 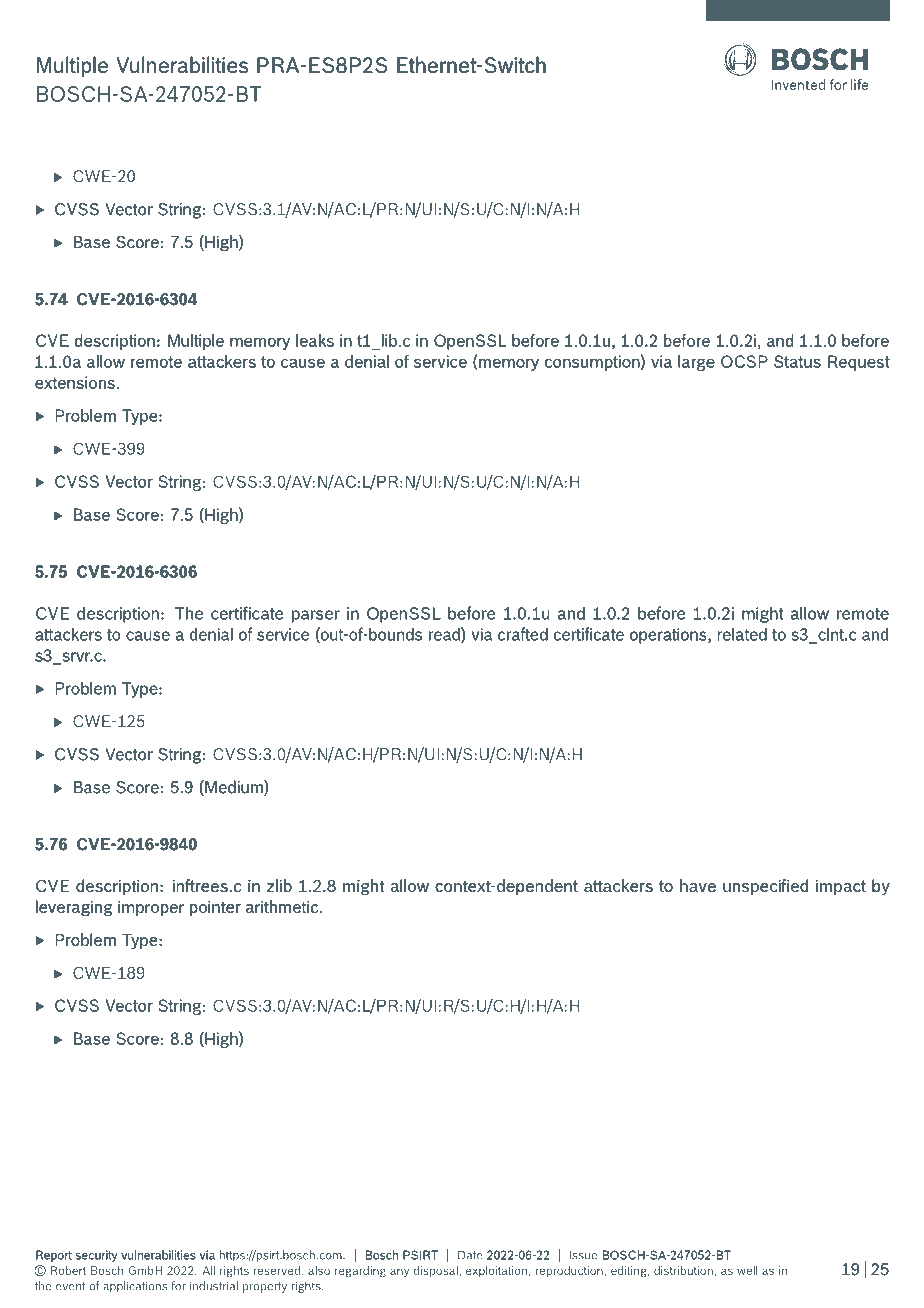 I want to click on parser, so click(x=316, y=616).
